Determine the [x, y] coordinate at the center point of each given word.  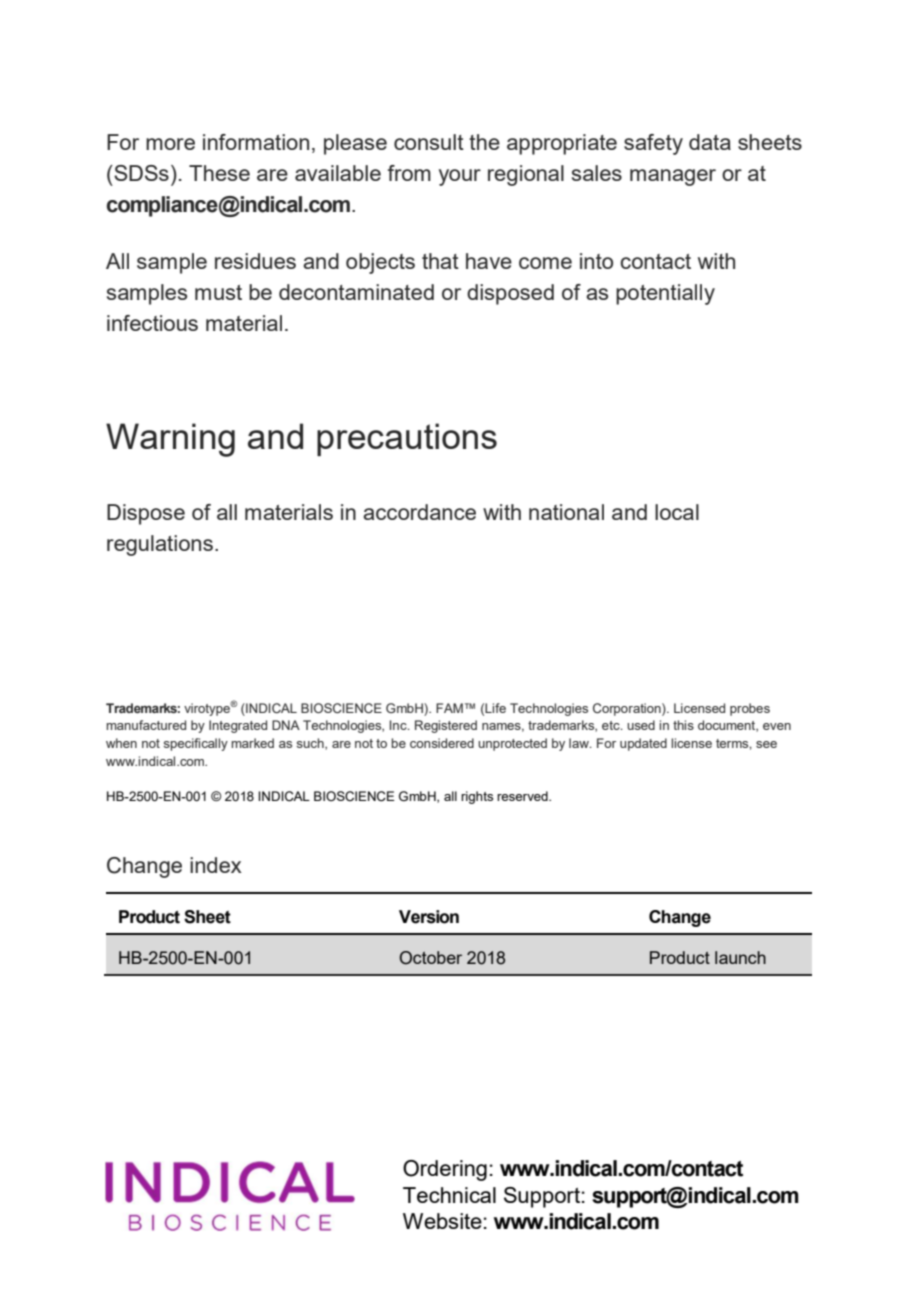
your [460, 177]
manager [673, 177]
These [219, 173]
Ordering [445, 1170]
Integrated [238, 726]
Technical [449, 1195]
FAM [449, 708]
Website [442, 1221]
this [683, 725]
